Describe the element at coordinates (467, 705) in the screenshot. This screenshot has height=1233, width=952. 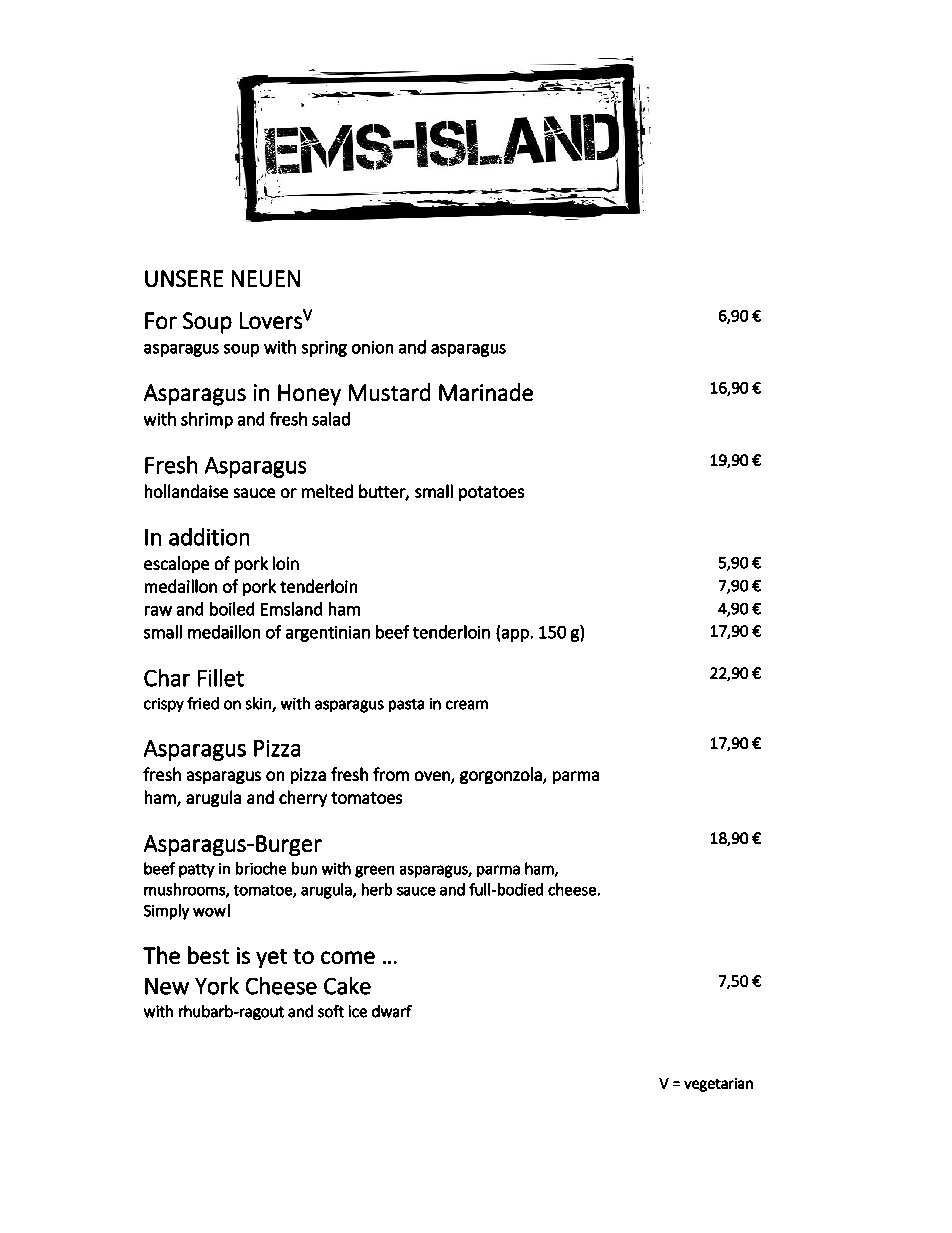
I see `cream` at that location.
